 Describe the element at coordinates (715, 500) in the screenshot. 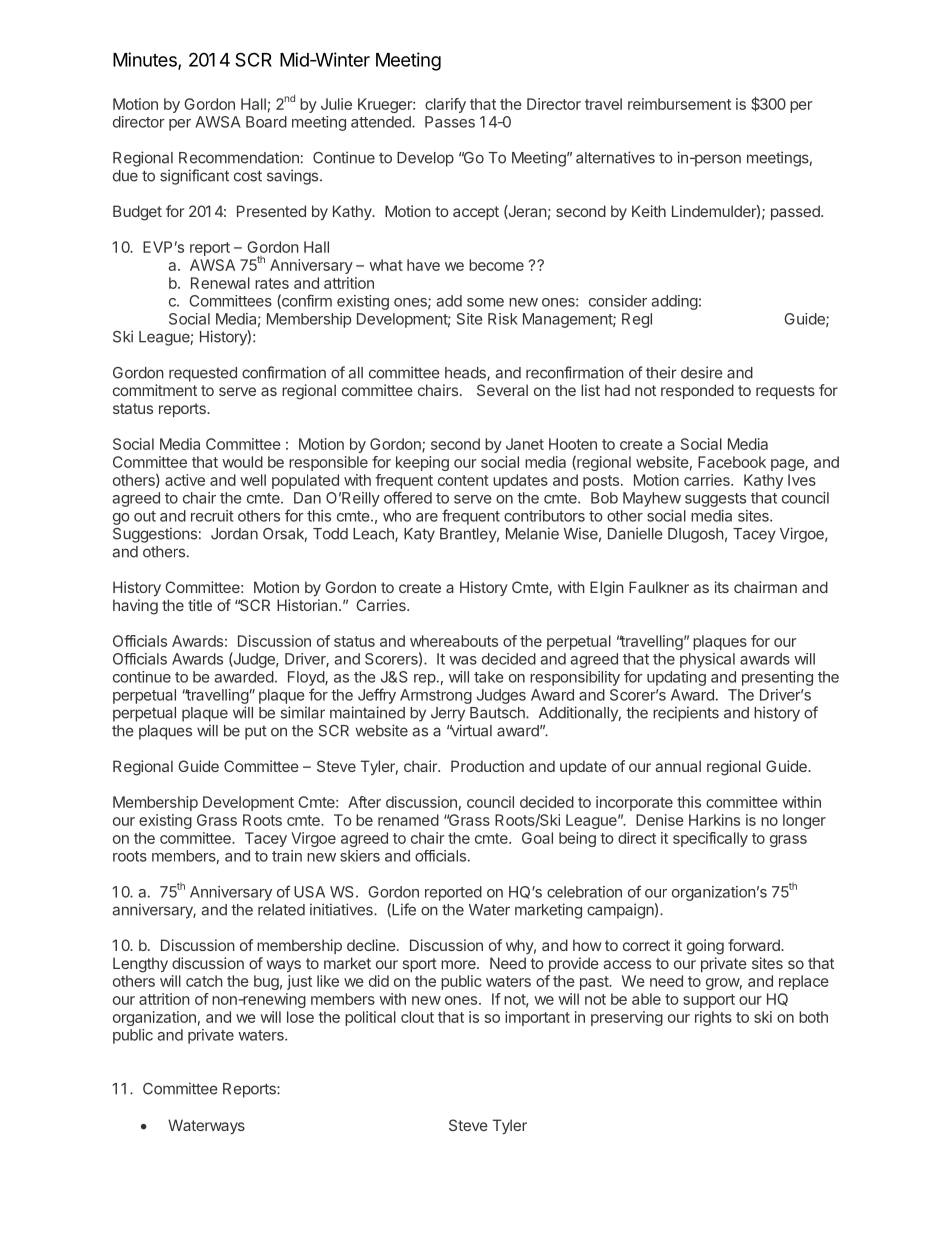

I see `suggests` at that location.
